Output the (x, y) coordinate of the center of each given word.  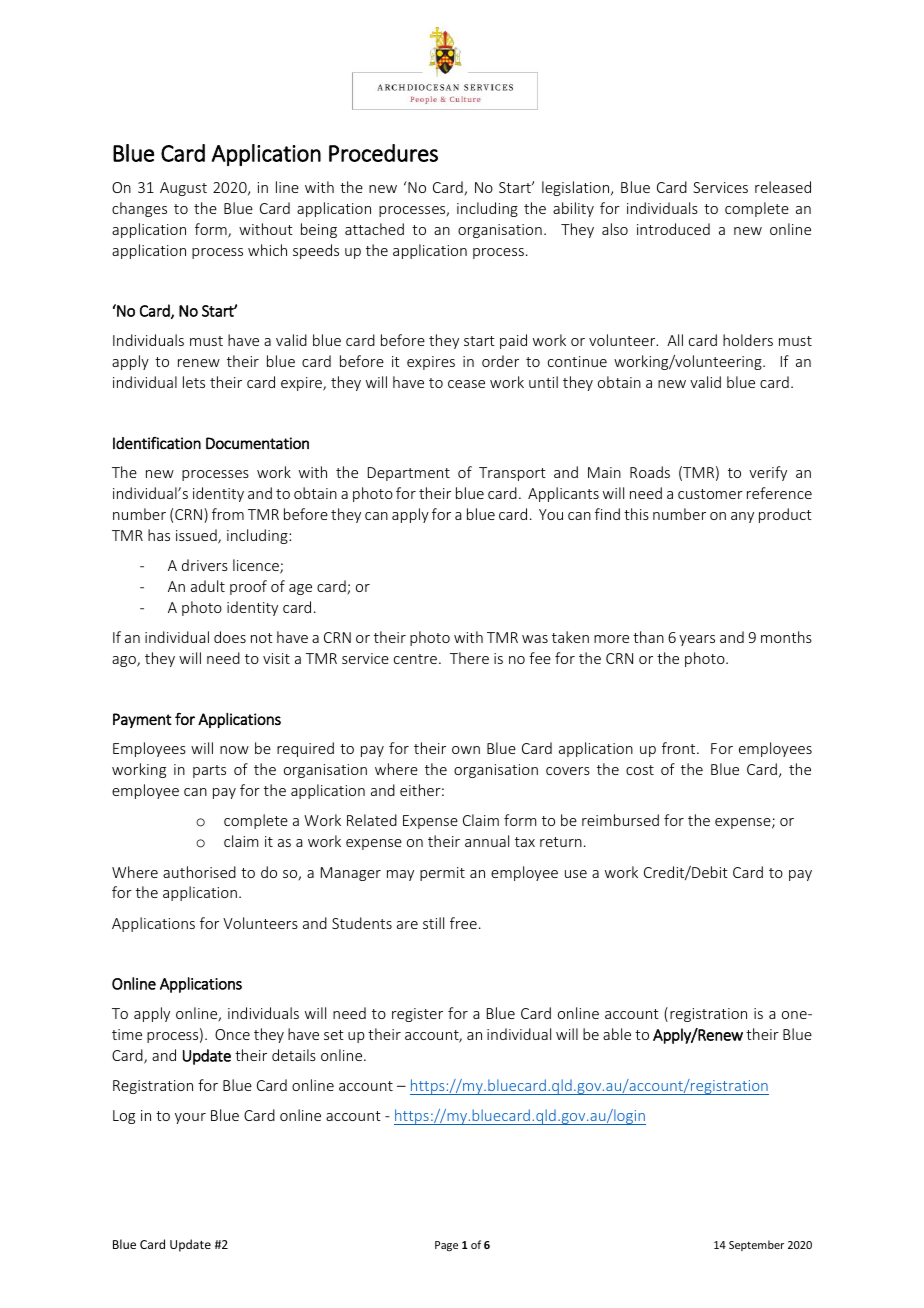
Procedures (383, 153)
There (469, 658)
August (183, 189)
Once (232, 1034)
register (417, 1015)
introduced (673, 229)
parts (209, 771)
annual (487, 841)
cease (466, 384)
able (617, 1034)
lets (194, 382)
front (680, 748)
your (190, 1118)
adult (208, 586)
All (675, 340)
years (697, 640)
